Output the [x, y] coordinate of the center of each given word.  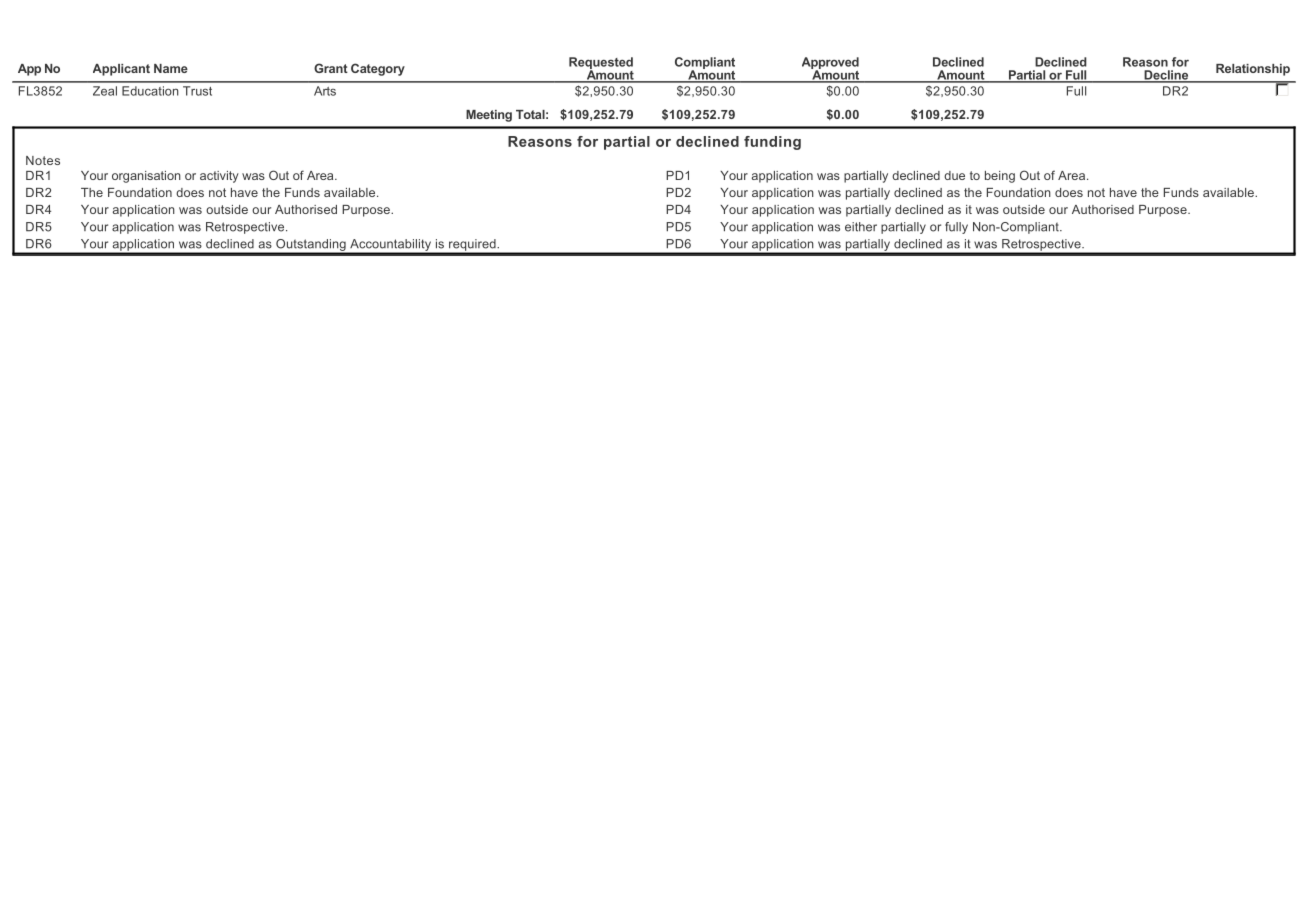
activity [219, 177]
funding [772, 143]
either [861, 227]
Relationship [1253, 70]
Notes [43, 160]
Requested [601, 64]
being [1000, 177]
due [954, 175]
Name [171, 68]
